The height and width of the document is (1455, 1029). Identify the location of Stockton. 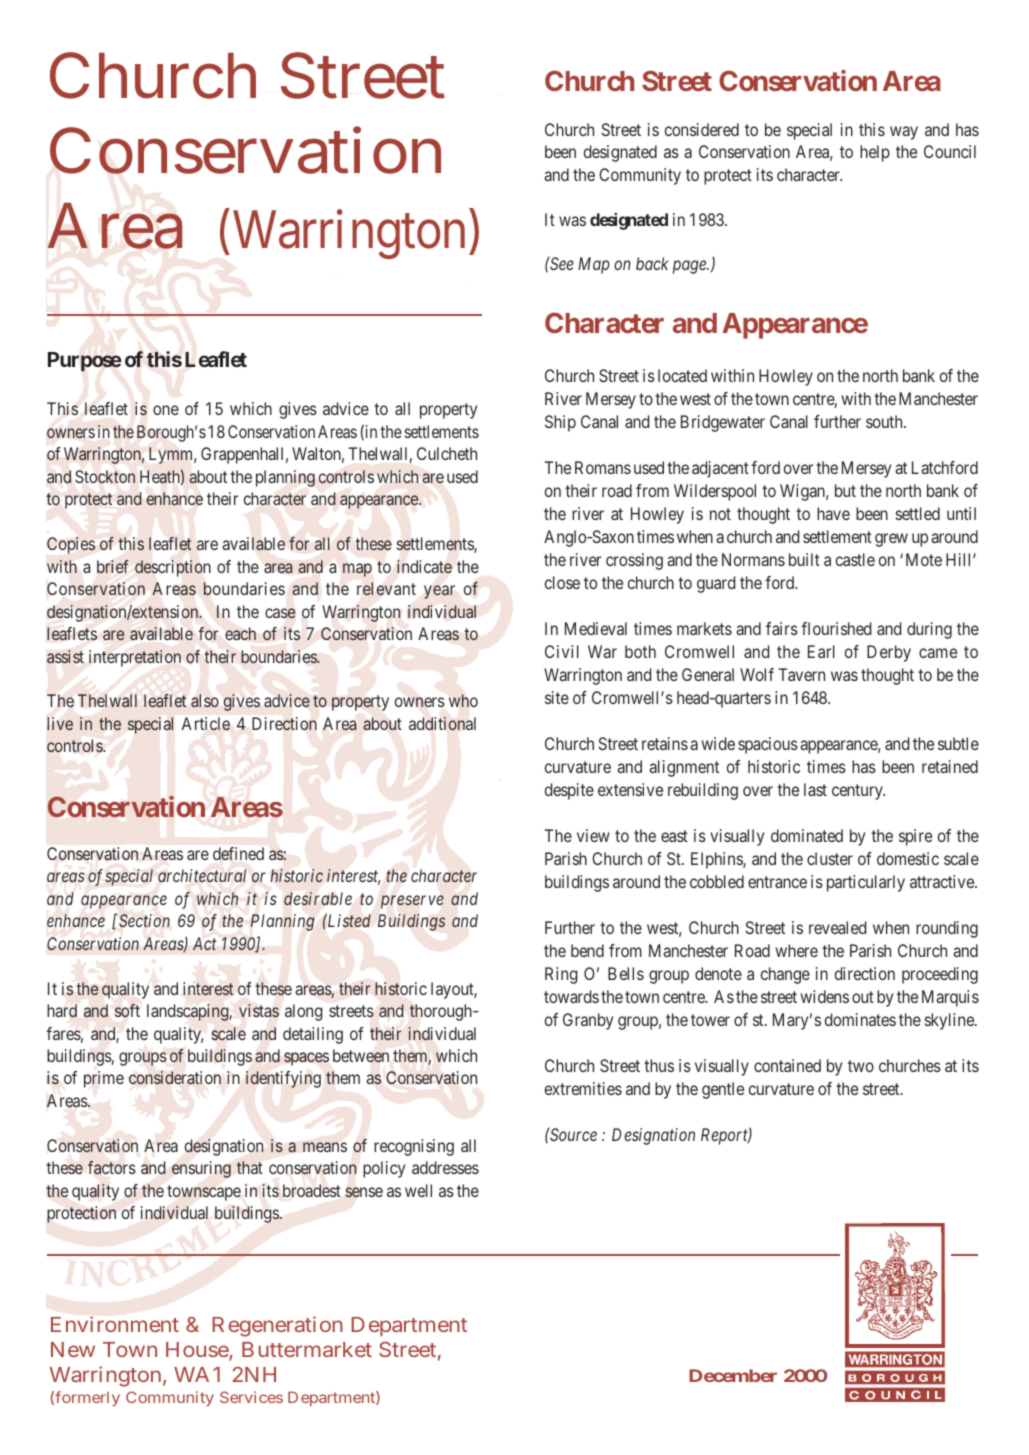
(105, 477).
